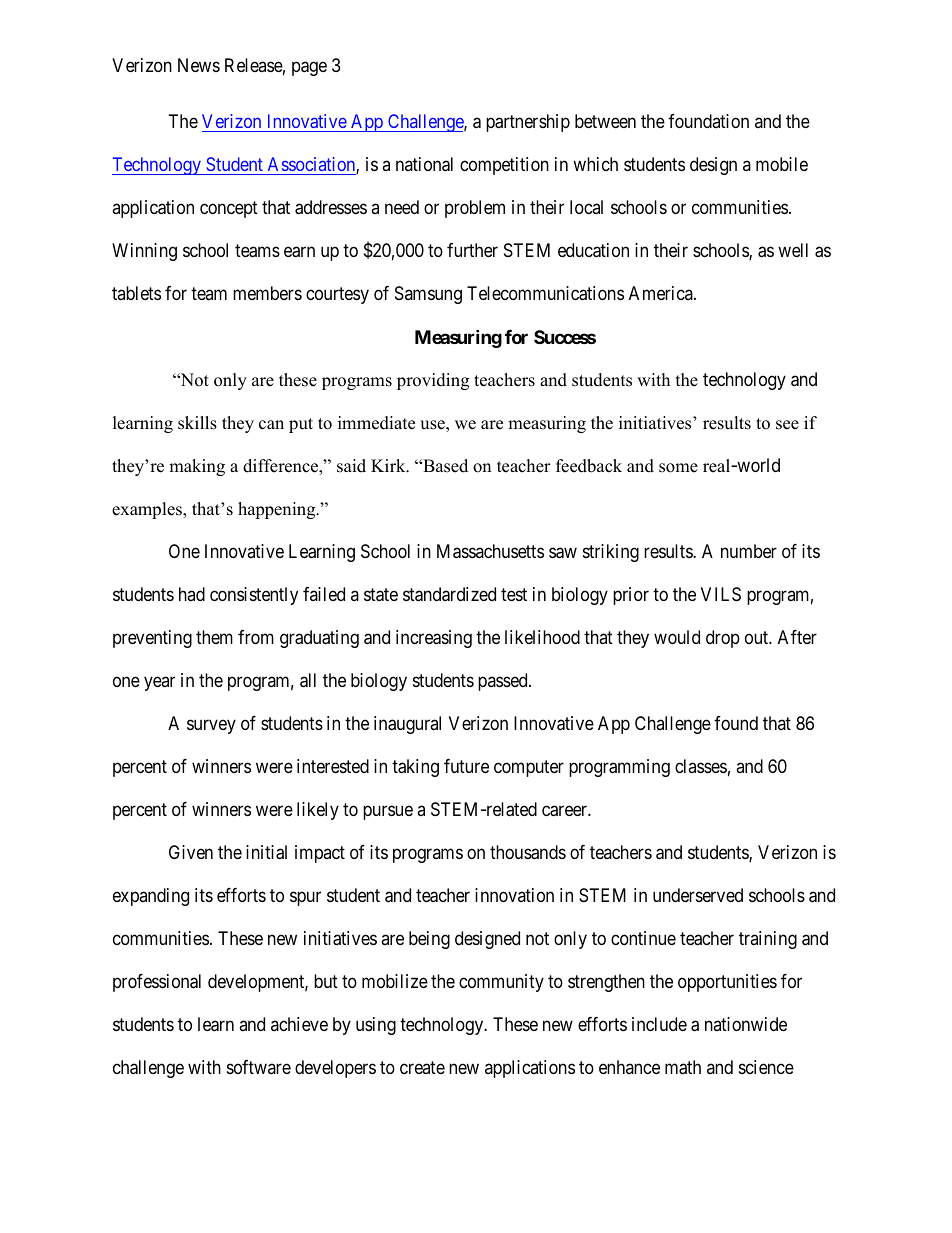 The height and width of the screenshot is (1233, 952). I want to click on software, so click(259, 1067).
